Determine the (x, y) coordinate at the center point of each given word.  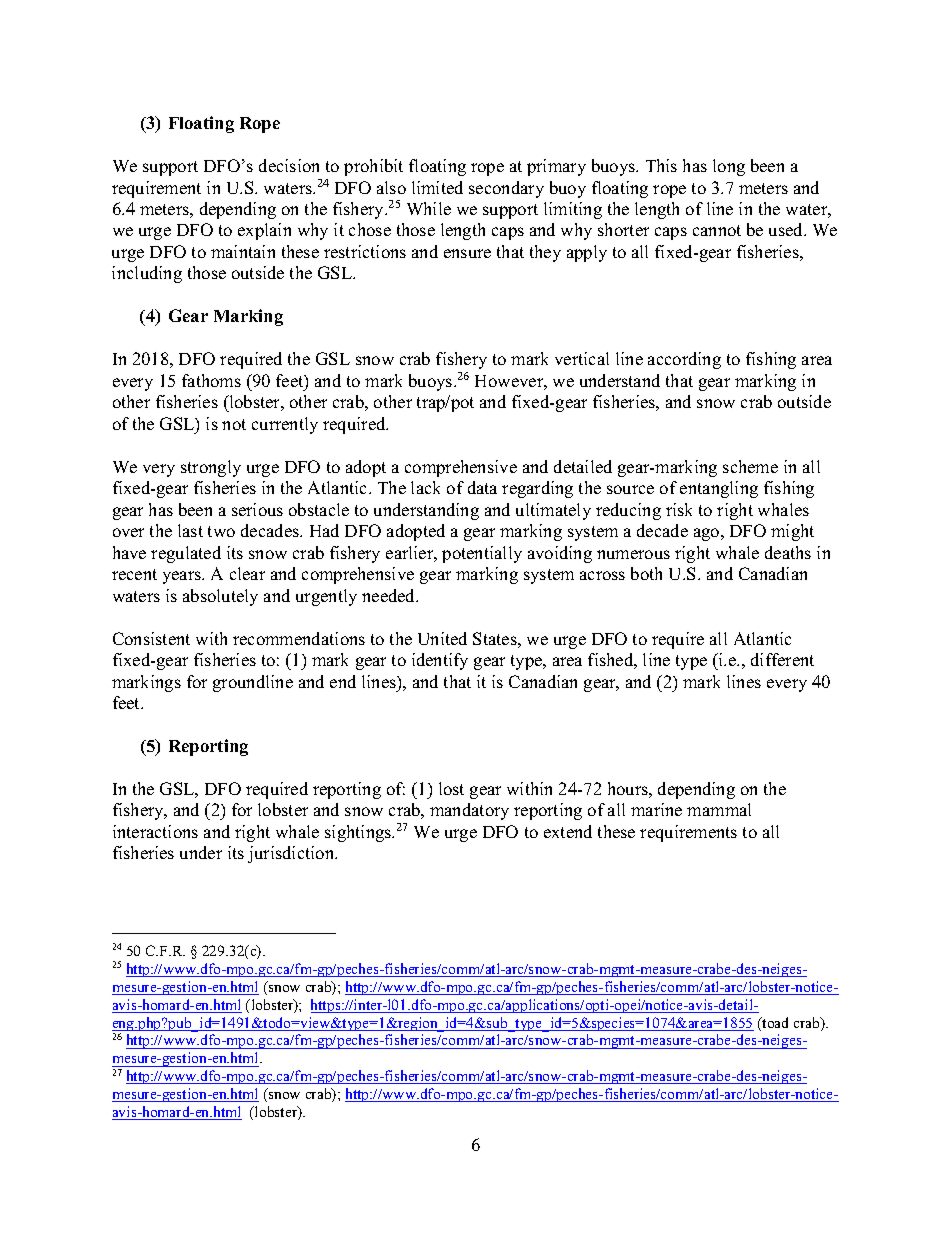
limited (437, 187)
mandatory (469, 811)
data (482, 487)
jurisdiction (292, 854)
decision (289, 165)
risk (679, 509)
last (190, 530)
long (729, 167)
